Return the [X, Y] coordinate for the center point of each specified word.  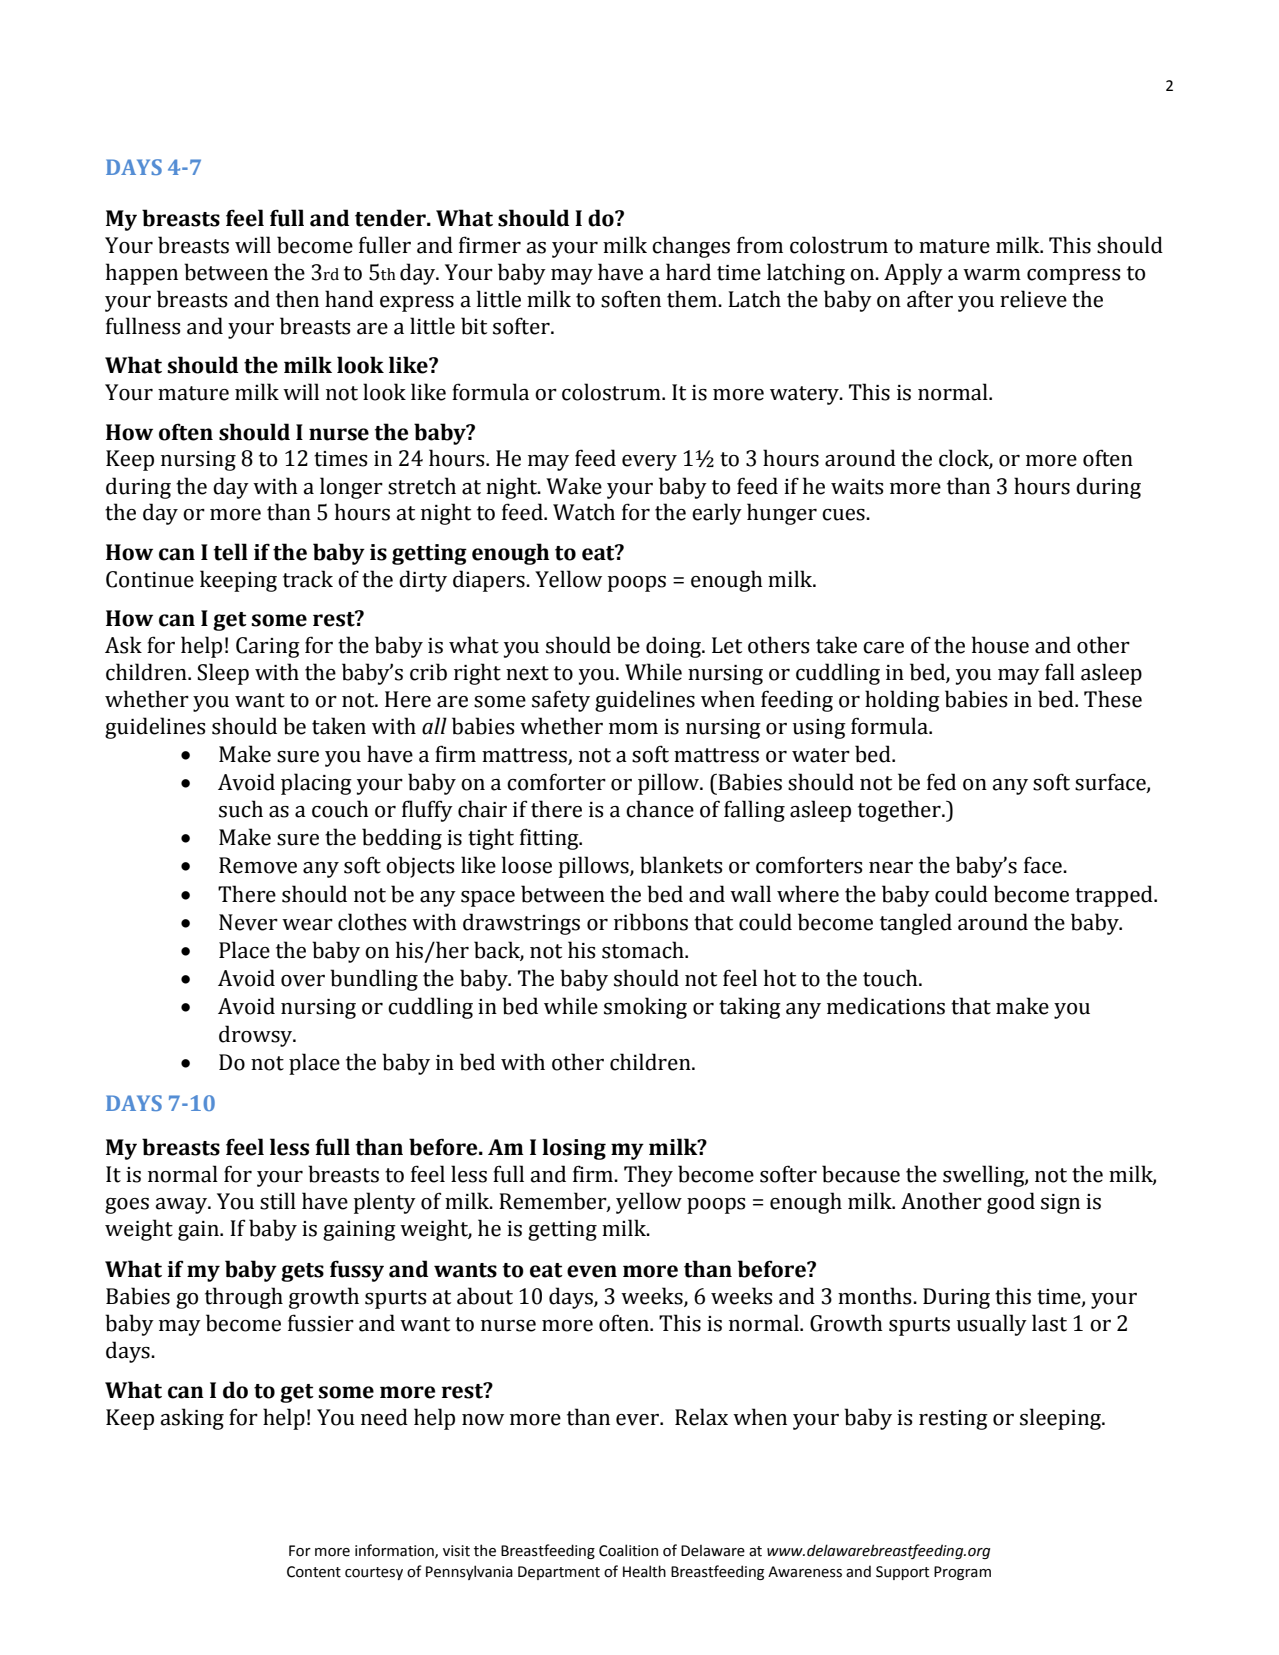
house [1000, 645]
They [648, 1176]
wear [307, 925]
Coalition [628, 1550]
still [278, 1201]
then [297, 299]
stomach [644, 950]
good [1011, 1203]
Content [314, 1572]
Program [962, 1573]
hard [688, 272]
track [308, 579]
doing [674, 647]
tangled [916, 924]
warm [992, 275]
